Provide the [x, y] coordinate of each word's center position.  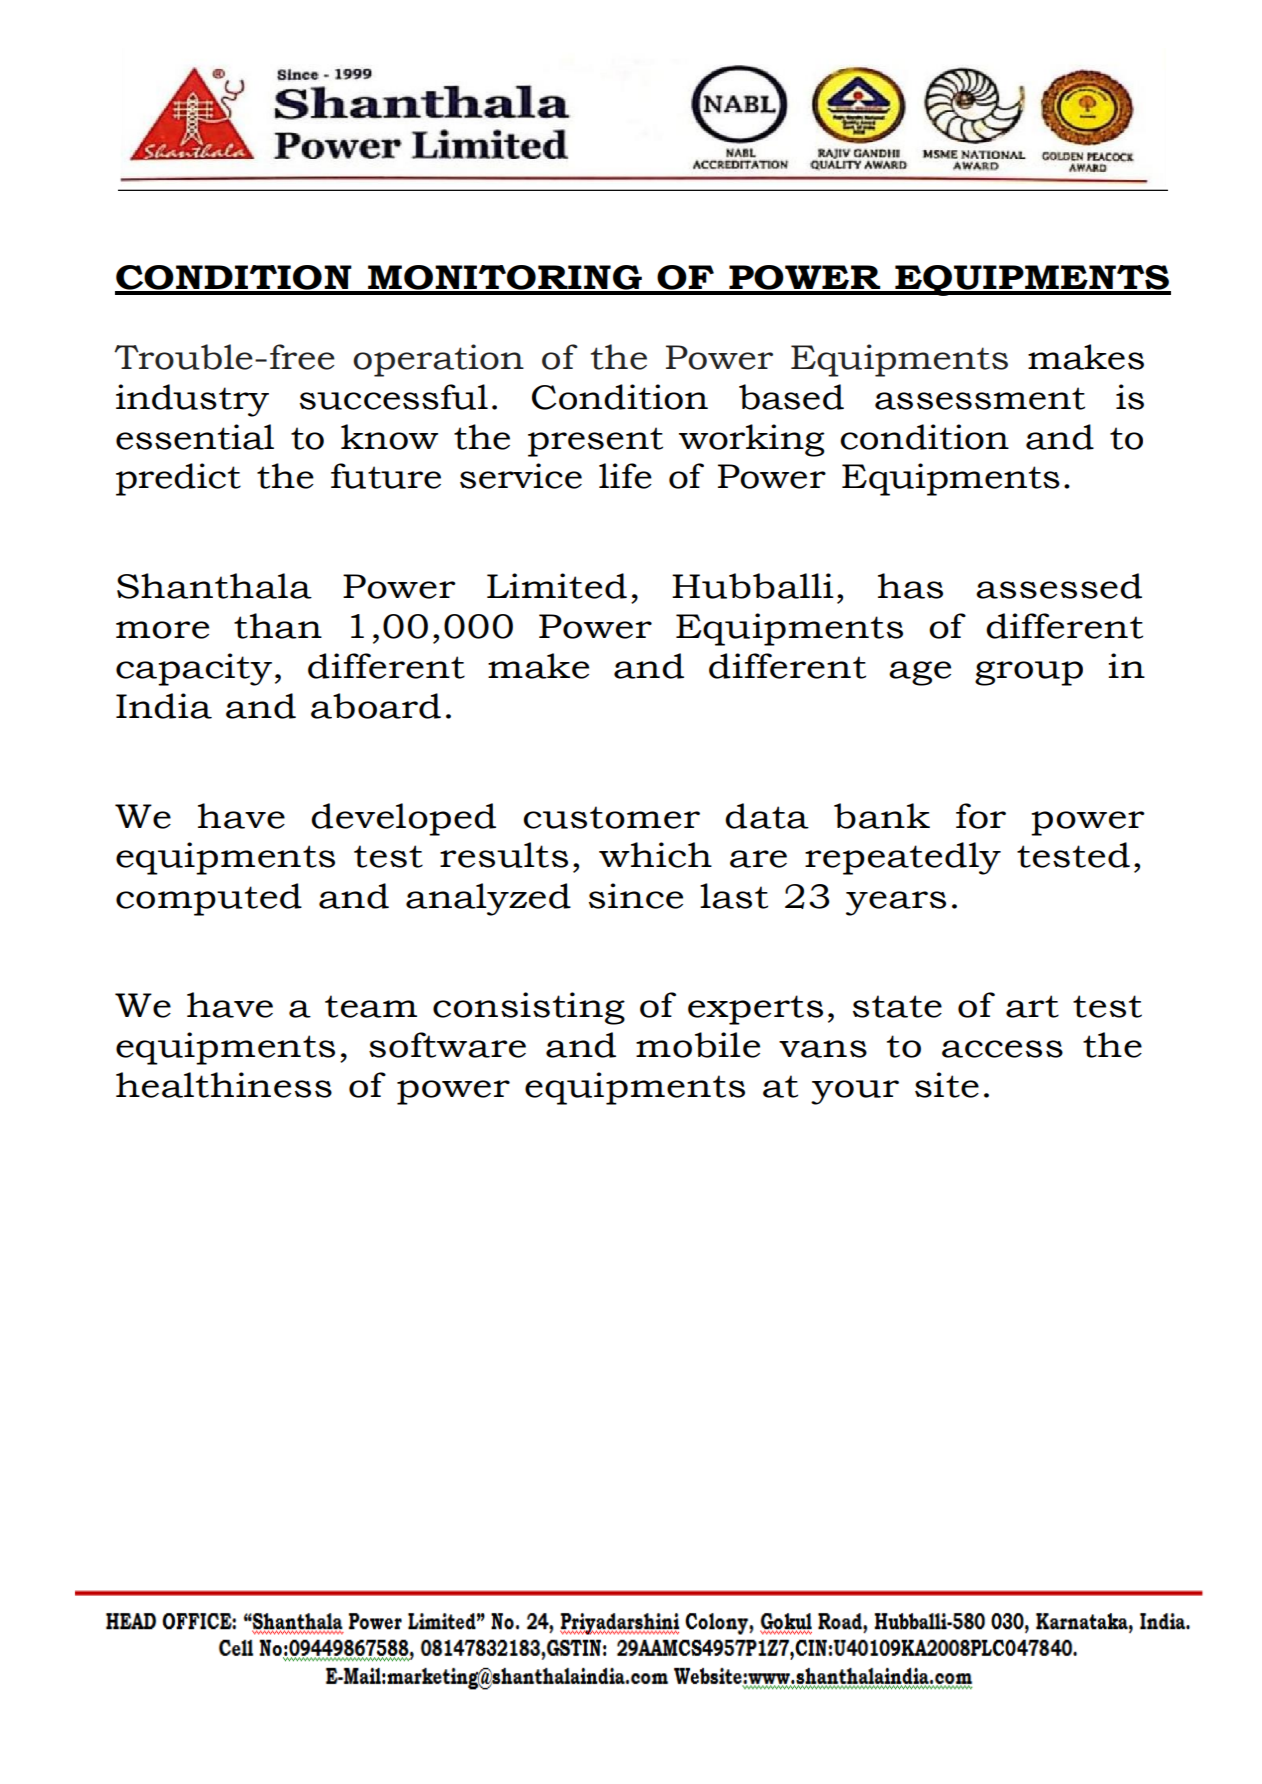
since [636, 896]
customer [611, 817]
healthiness [224, 1085]
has [910, 586]
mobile [698, 1045]
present [595, 442]
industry [192, 400]
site [947, 1085]
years [896, 903]
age [920, 673]
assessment [980, 398]
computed [209, 899]
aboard [376, 706]
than [278, 626]
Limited [557, 586]
